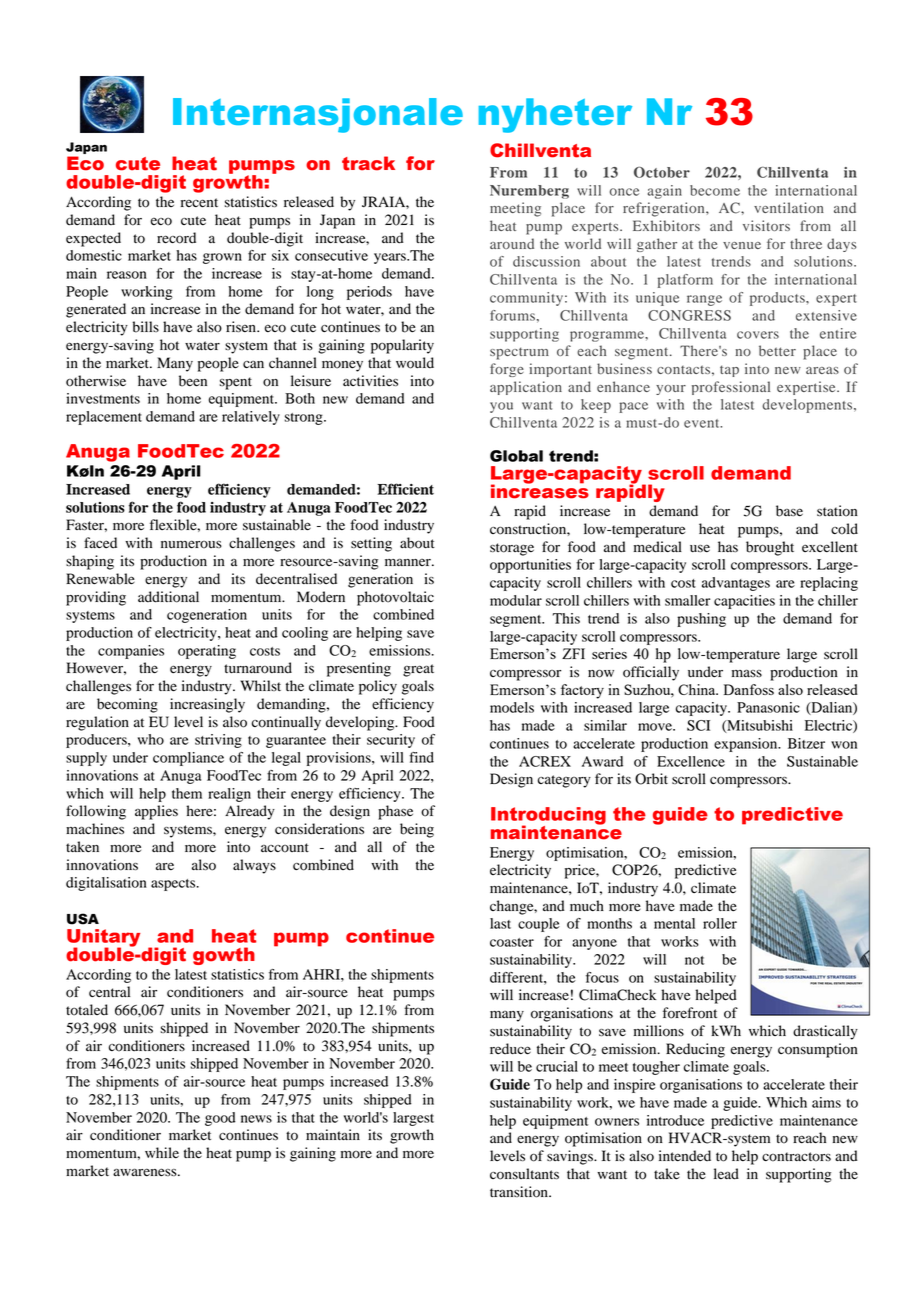  What do you see at coordinates (418, 670) in the screenshot?
I see `great` at bounding box center [418, 670].
